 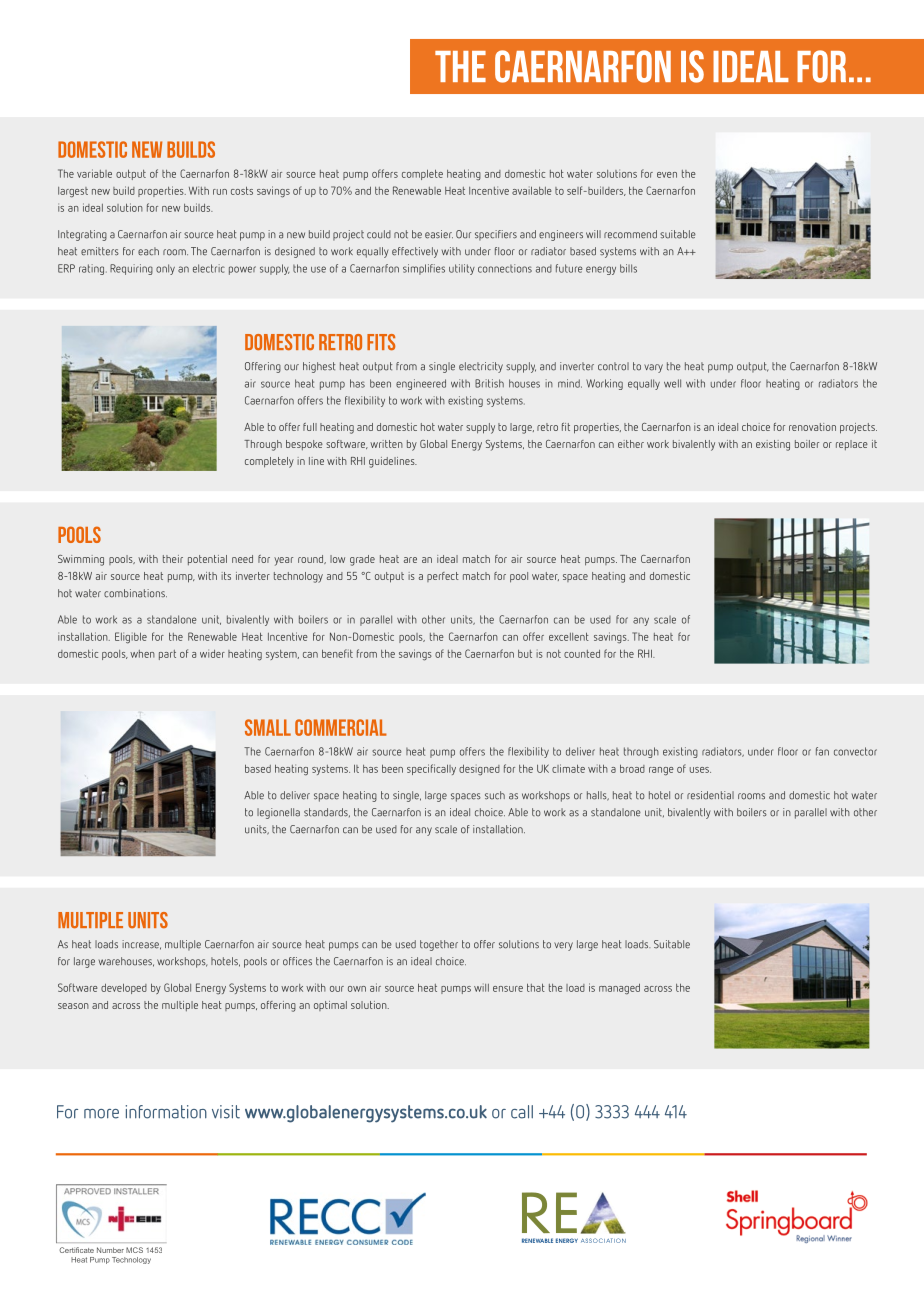 What do you see at coordinates (134, 1250) in the screenshot?
I see `MCS` at bounding box center [134, 1250].
